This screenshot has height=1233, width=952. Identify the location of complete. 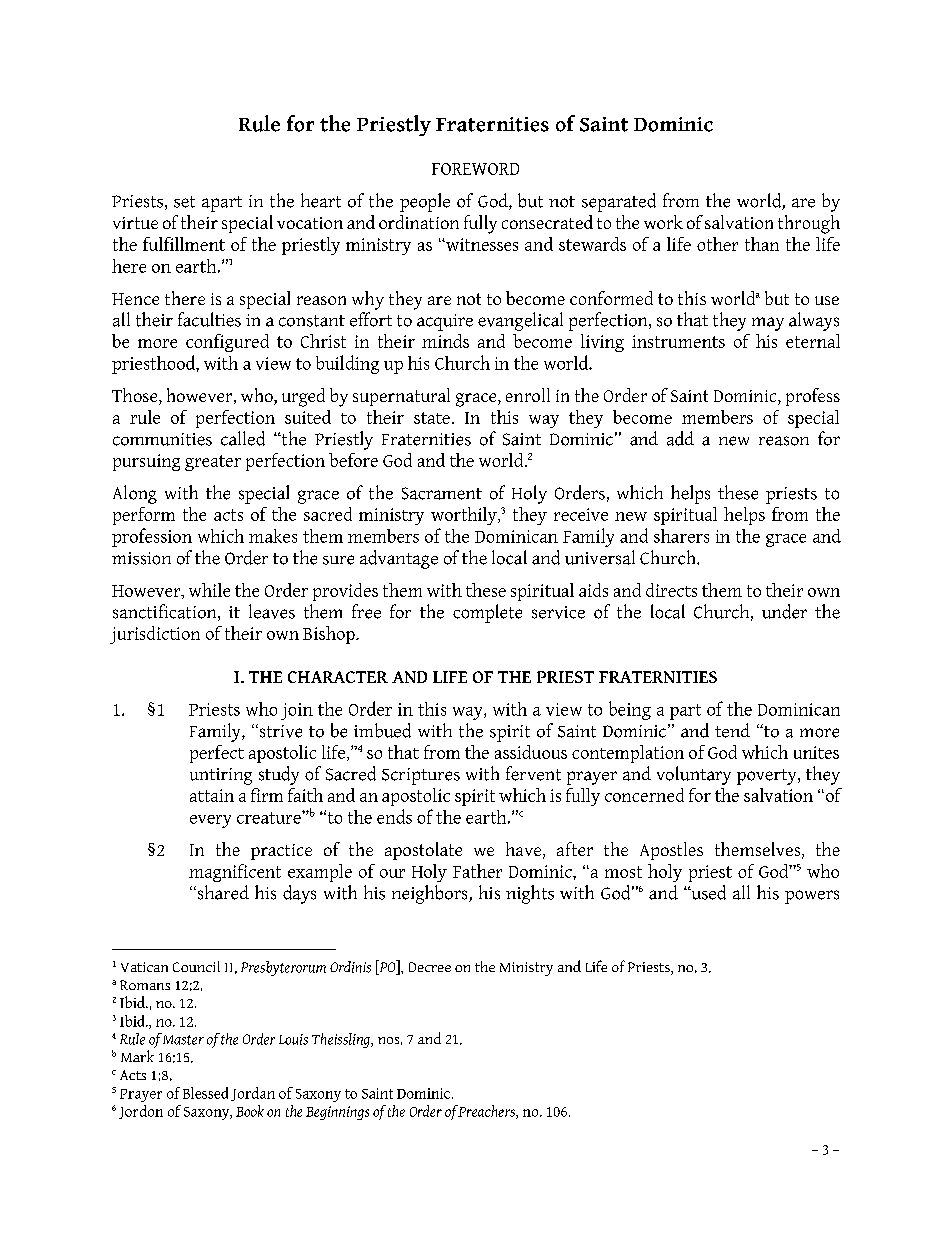
(487, 613).
